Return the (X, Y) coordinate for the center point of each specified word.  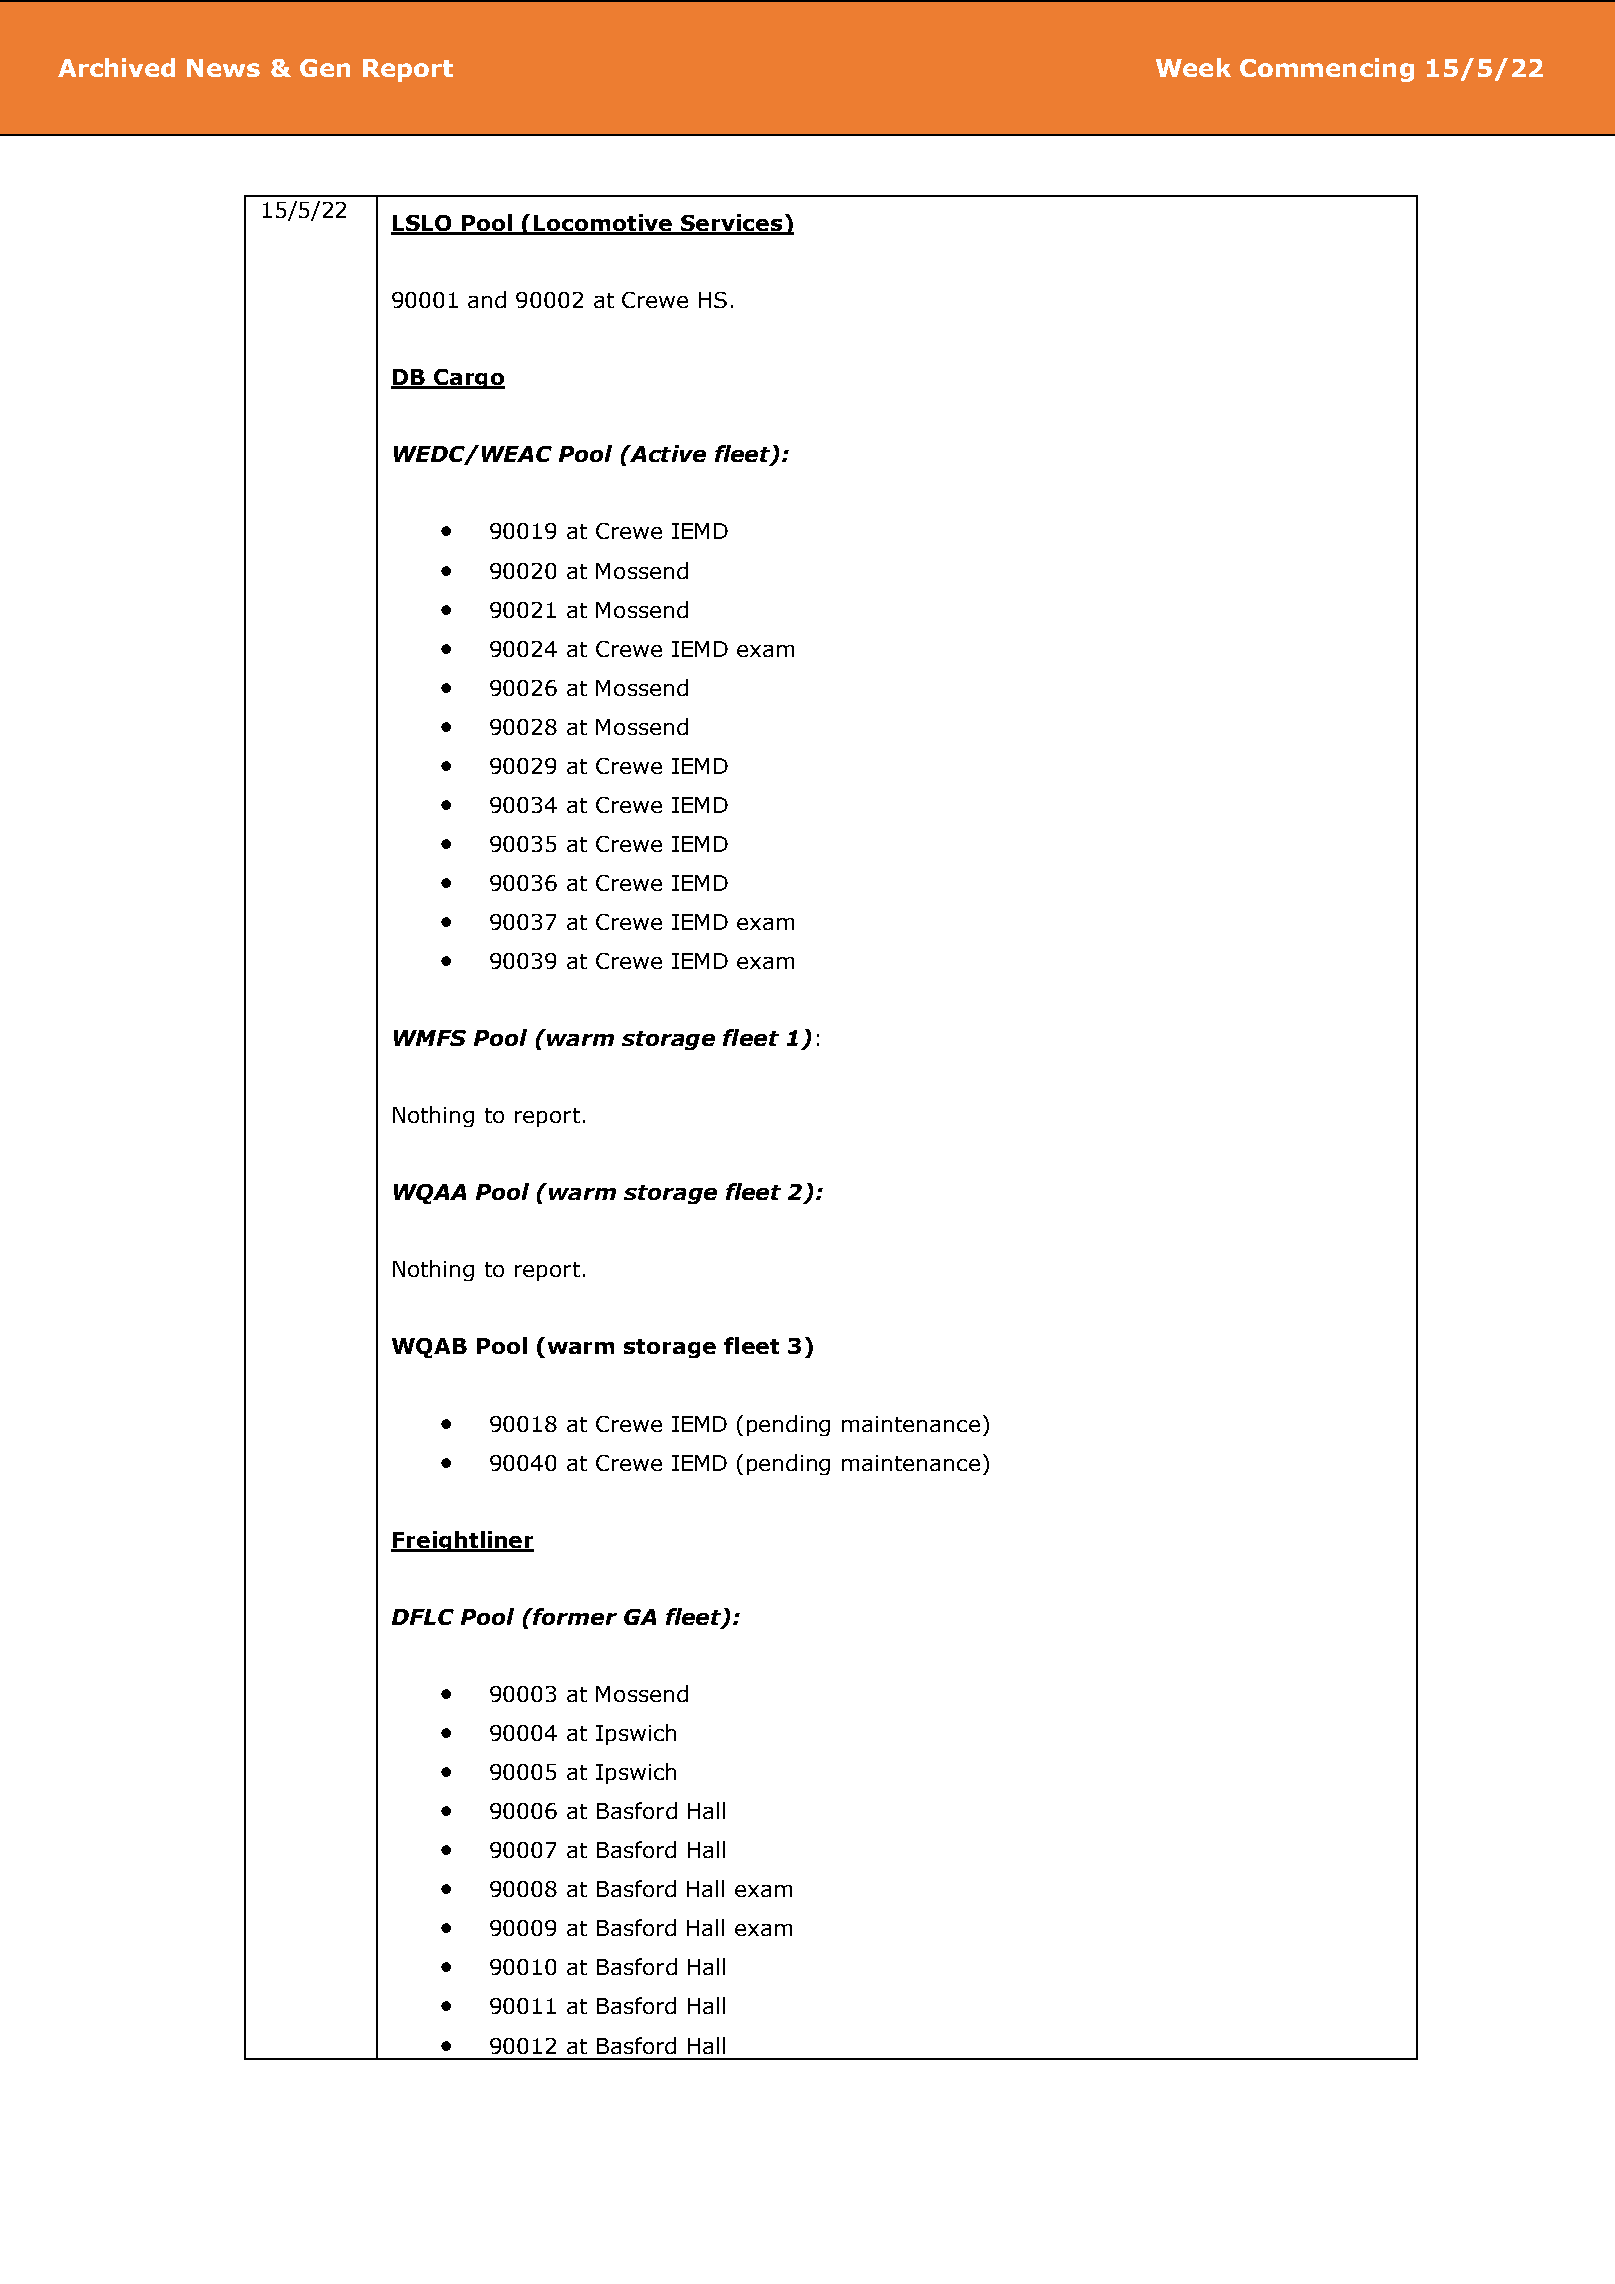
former (574, 1616)
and (487, 299)
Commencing (1327, 70)
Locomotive (603, 224)
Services (731, 224)
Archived (116, 67)
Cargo (468, 379)
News (223, 68)
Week (1193, 67)
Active (667, 453)
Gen (325, 68)
